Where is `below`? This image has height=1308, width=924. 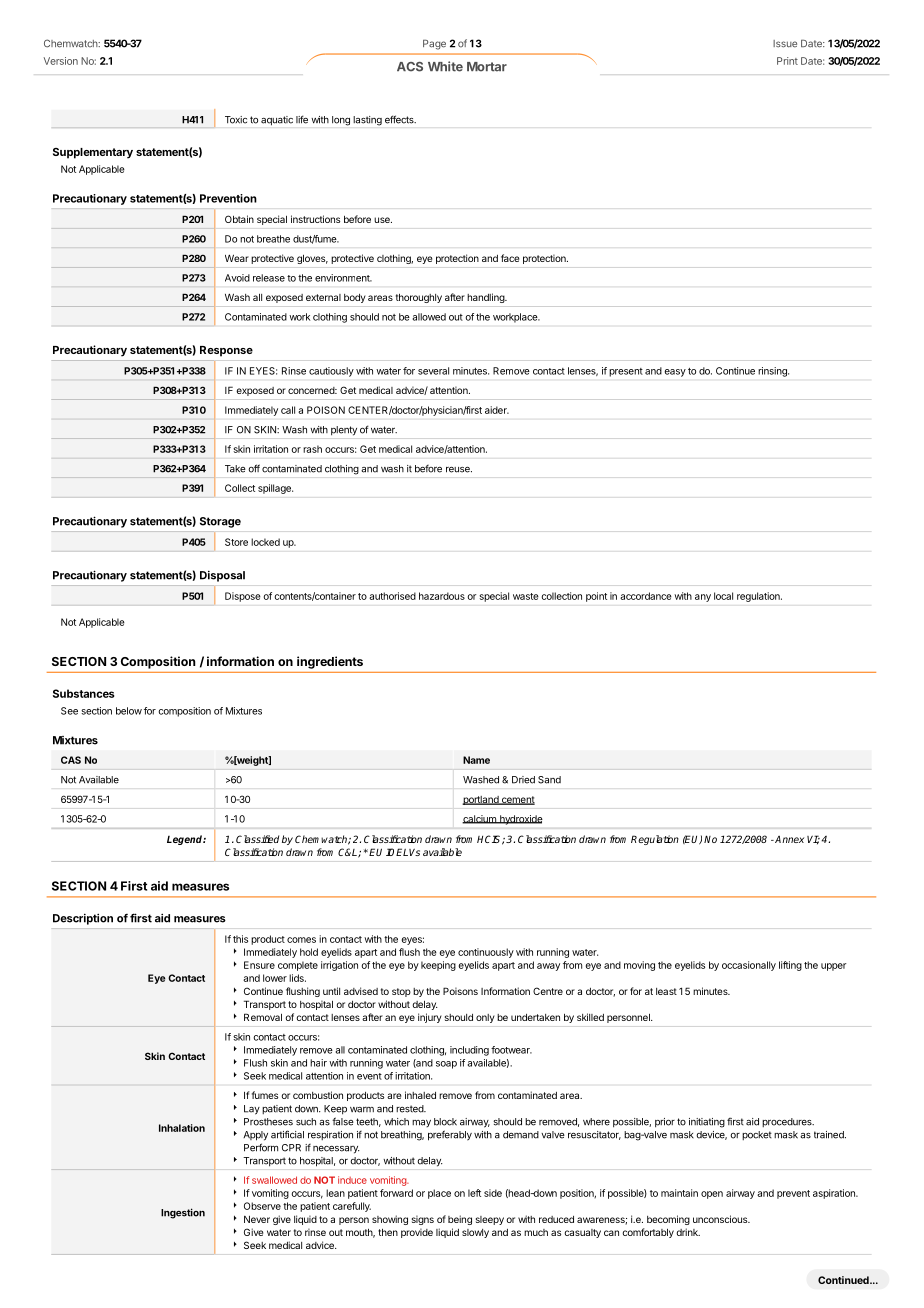
below is located at coordinates (129, 711).
